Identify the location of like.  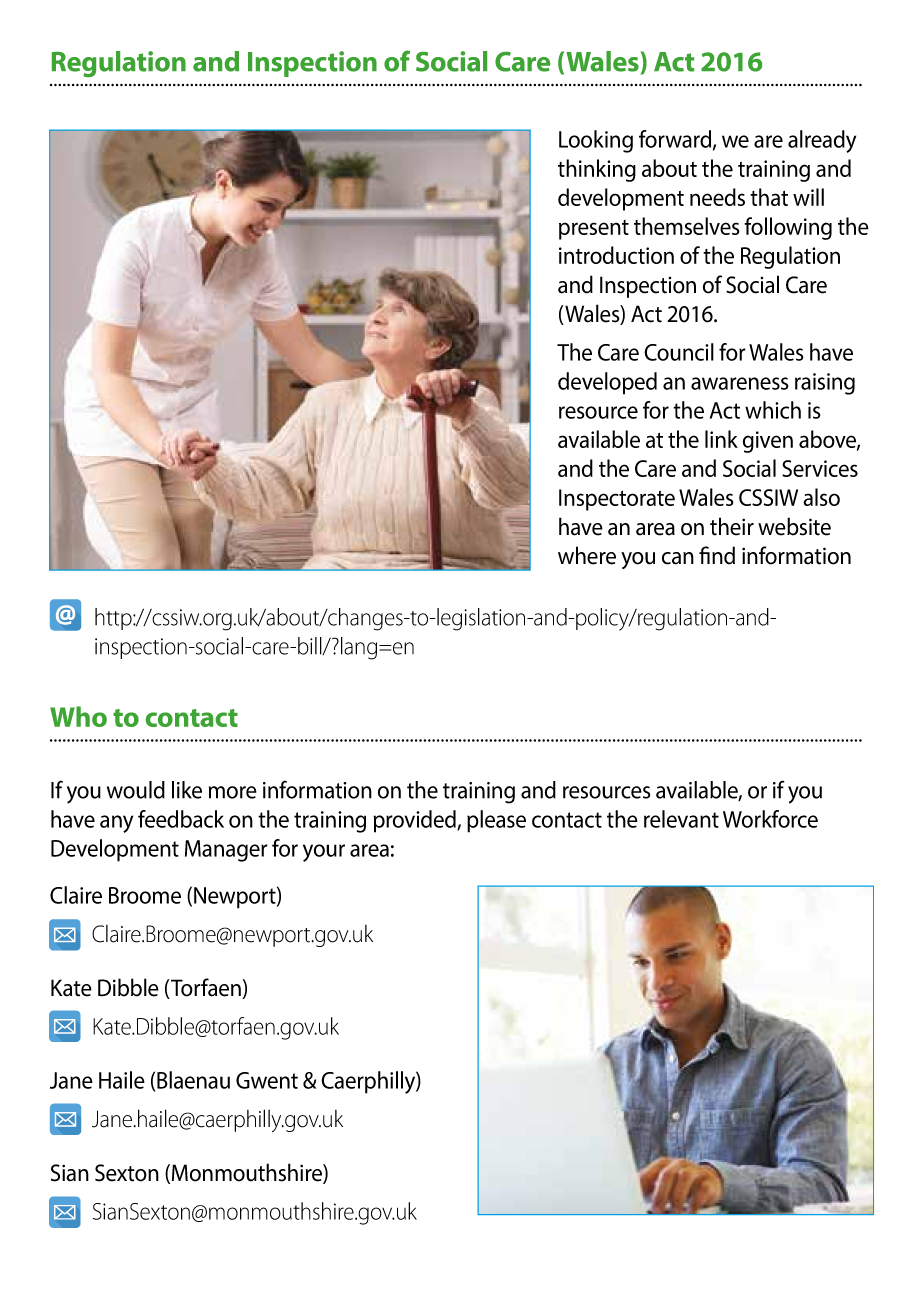
(187, 790).
